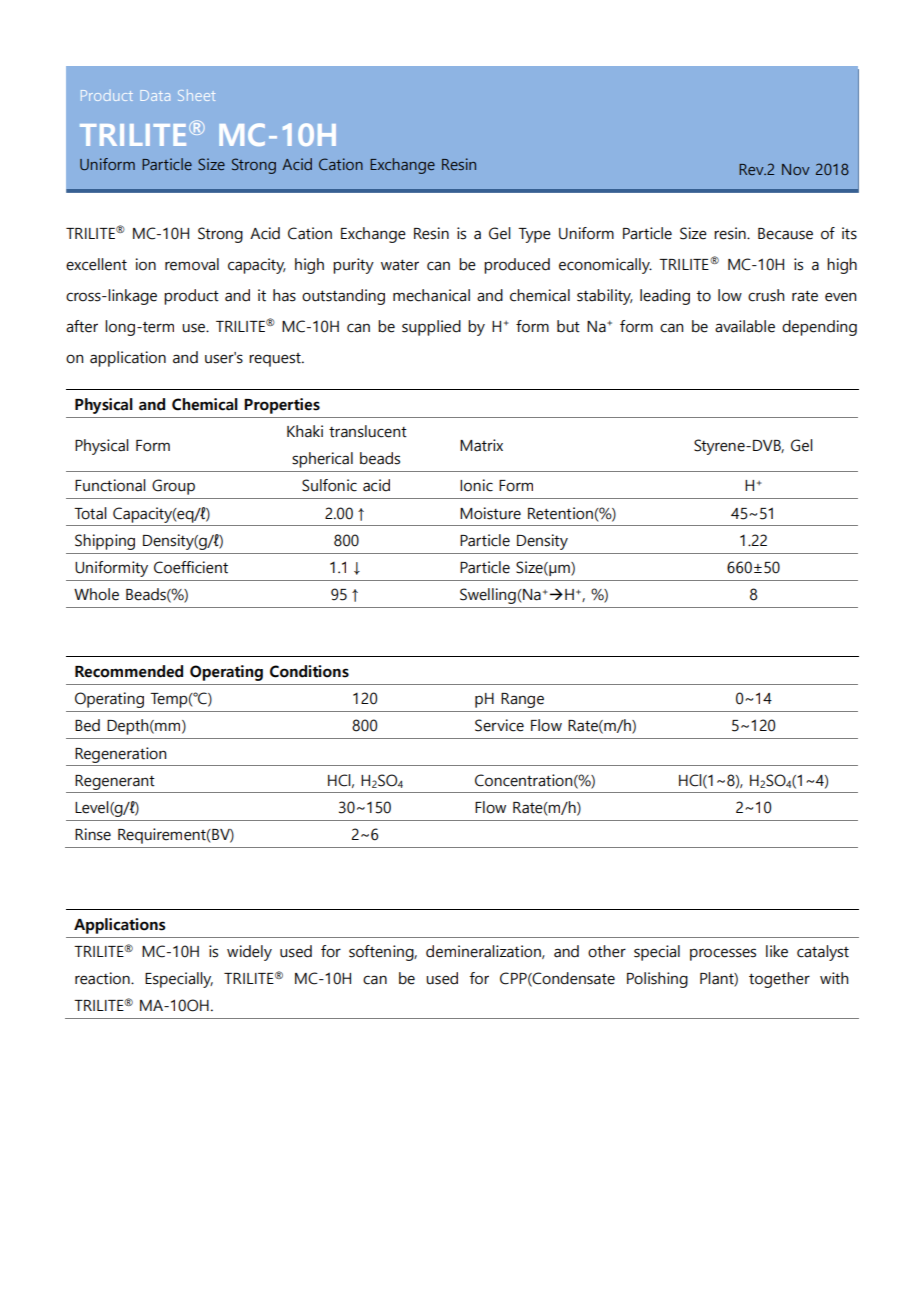 The width and height of the screenshot is (924, 1308). Describe the element at coordinates (796, 169) in the screenshot. I see `Nov` at that location.
